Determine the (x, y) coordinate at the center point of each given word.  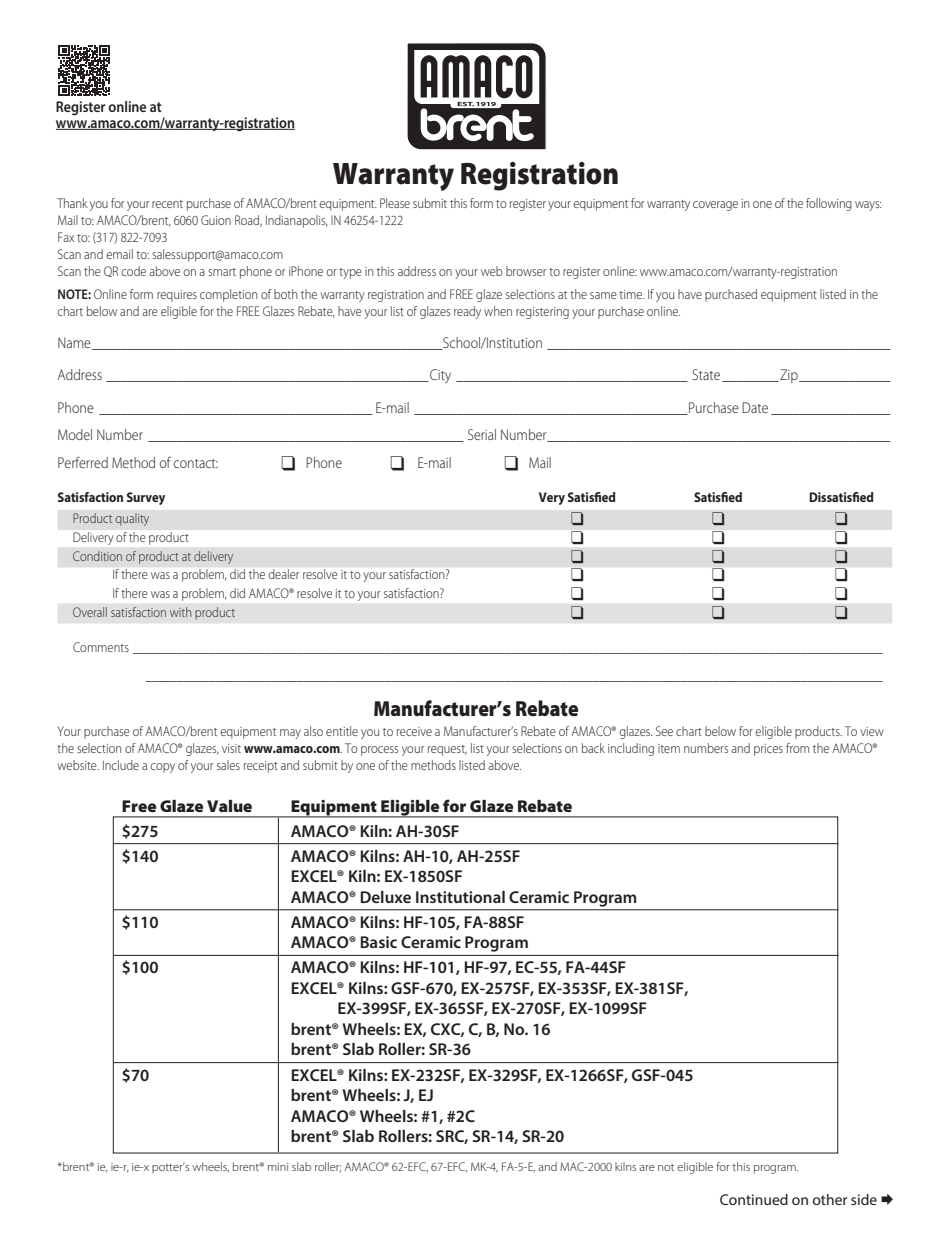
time (631, 294)
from (797, 748)
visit (231, 748)
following (829, 204)
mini (278, 1167)
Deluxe (385, 897)
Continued (754, 1199)
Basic (378, 942)
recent (167, 204)
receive (414, 731)
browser (526, 271)
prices (768, 750)
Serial (482, 434)
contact (196, 463)
